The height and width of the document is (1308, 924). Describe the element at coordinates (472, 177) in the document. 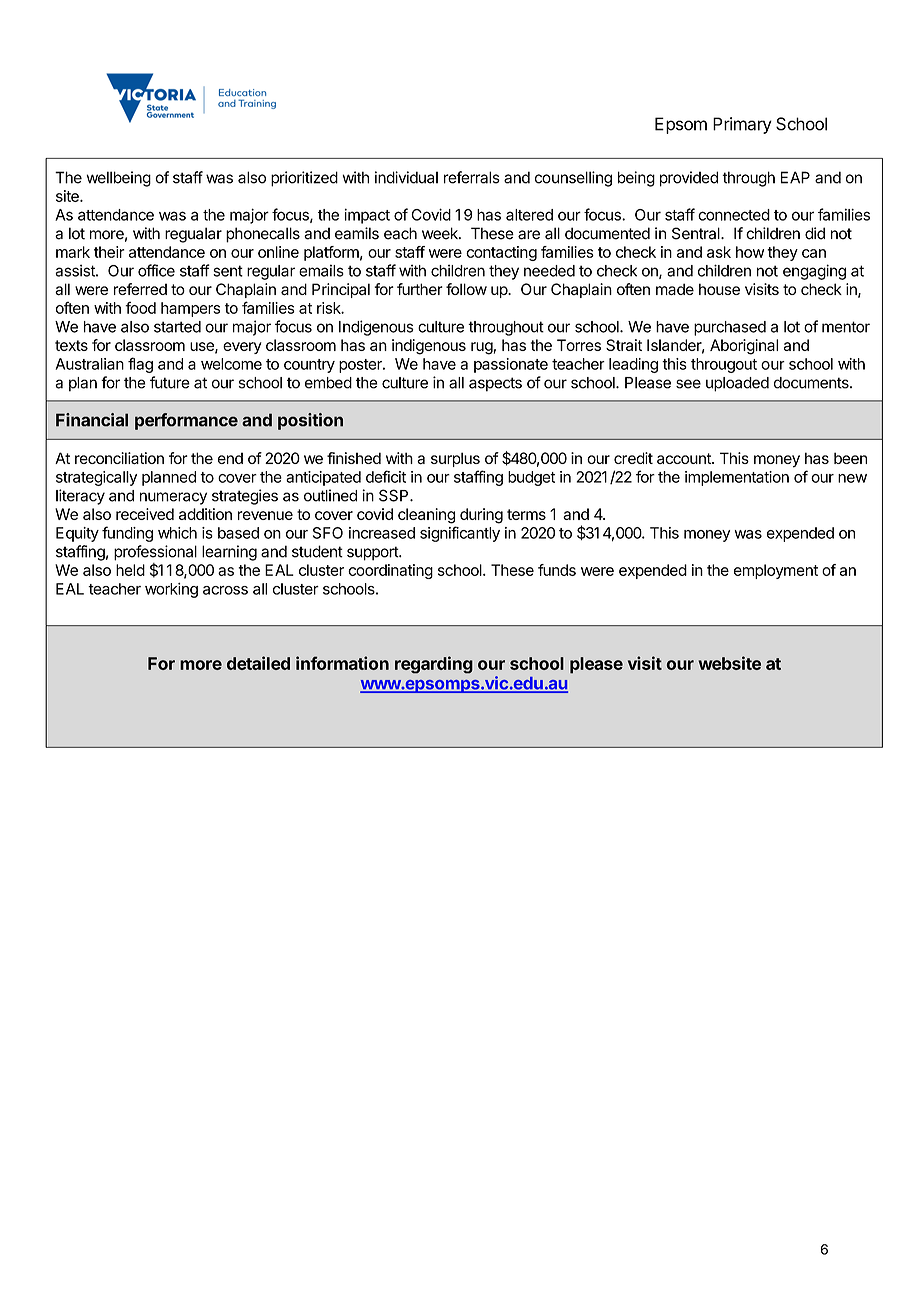

I see `referrals` at that location.
